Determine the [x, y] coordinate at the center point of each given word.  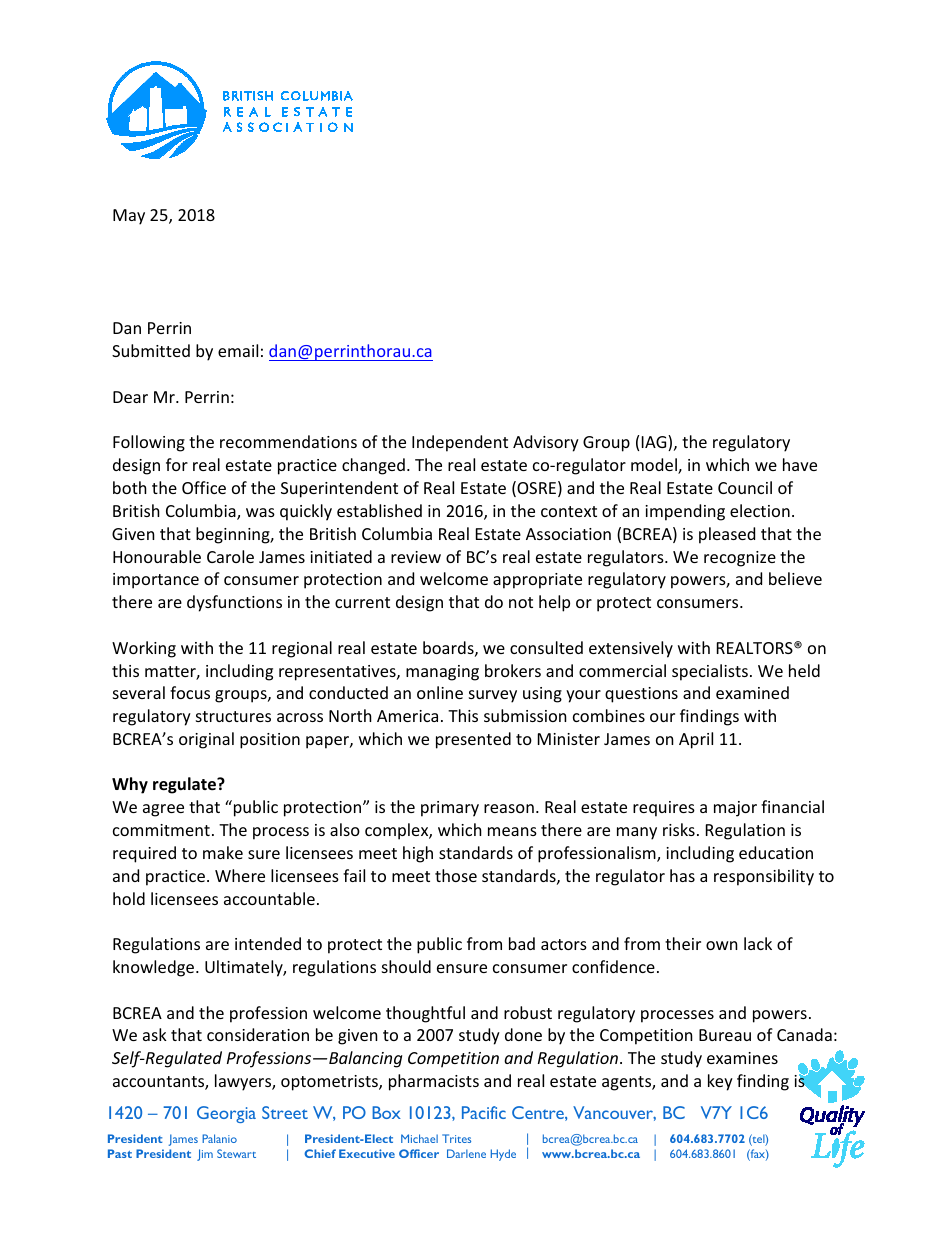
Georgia [226, 1114]
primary [450, 809]
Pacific [484, 1112]
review [416, 557]
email [238, 350]
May [129, 217]
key [720, 1082]
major [735, 809]
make [223, 852]
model [655, 466]
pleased [727, 535]
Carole [230, 556]
